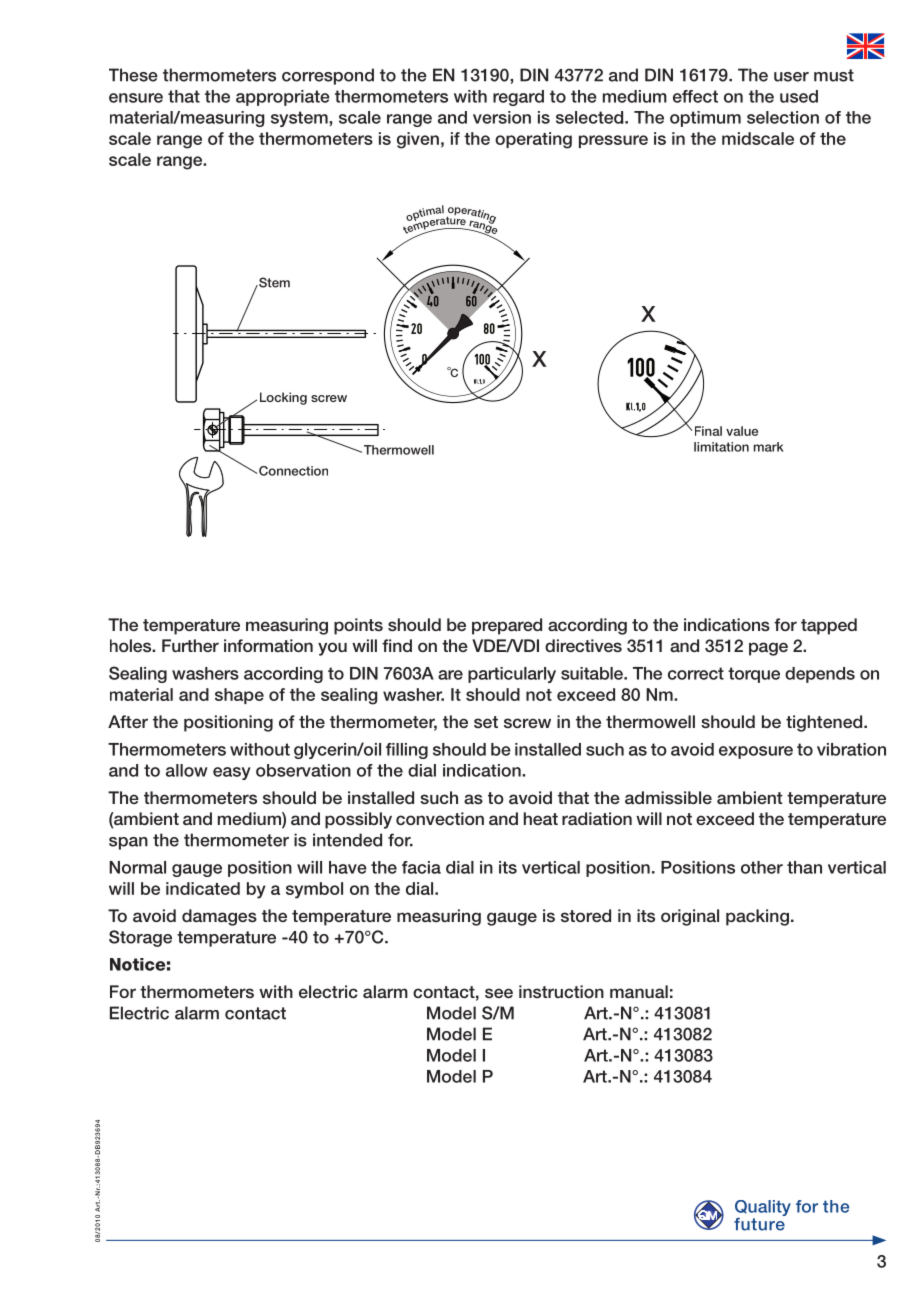 The height and width of the screenshot is (1311, 924). Describe the element at coordinates (768, 649) in the screenshot. I see `page` at that location.
